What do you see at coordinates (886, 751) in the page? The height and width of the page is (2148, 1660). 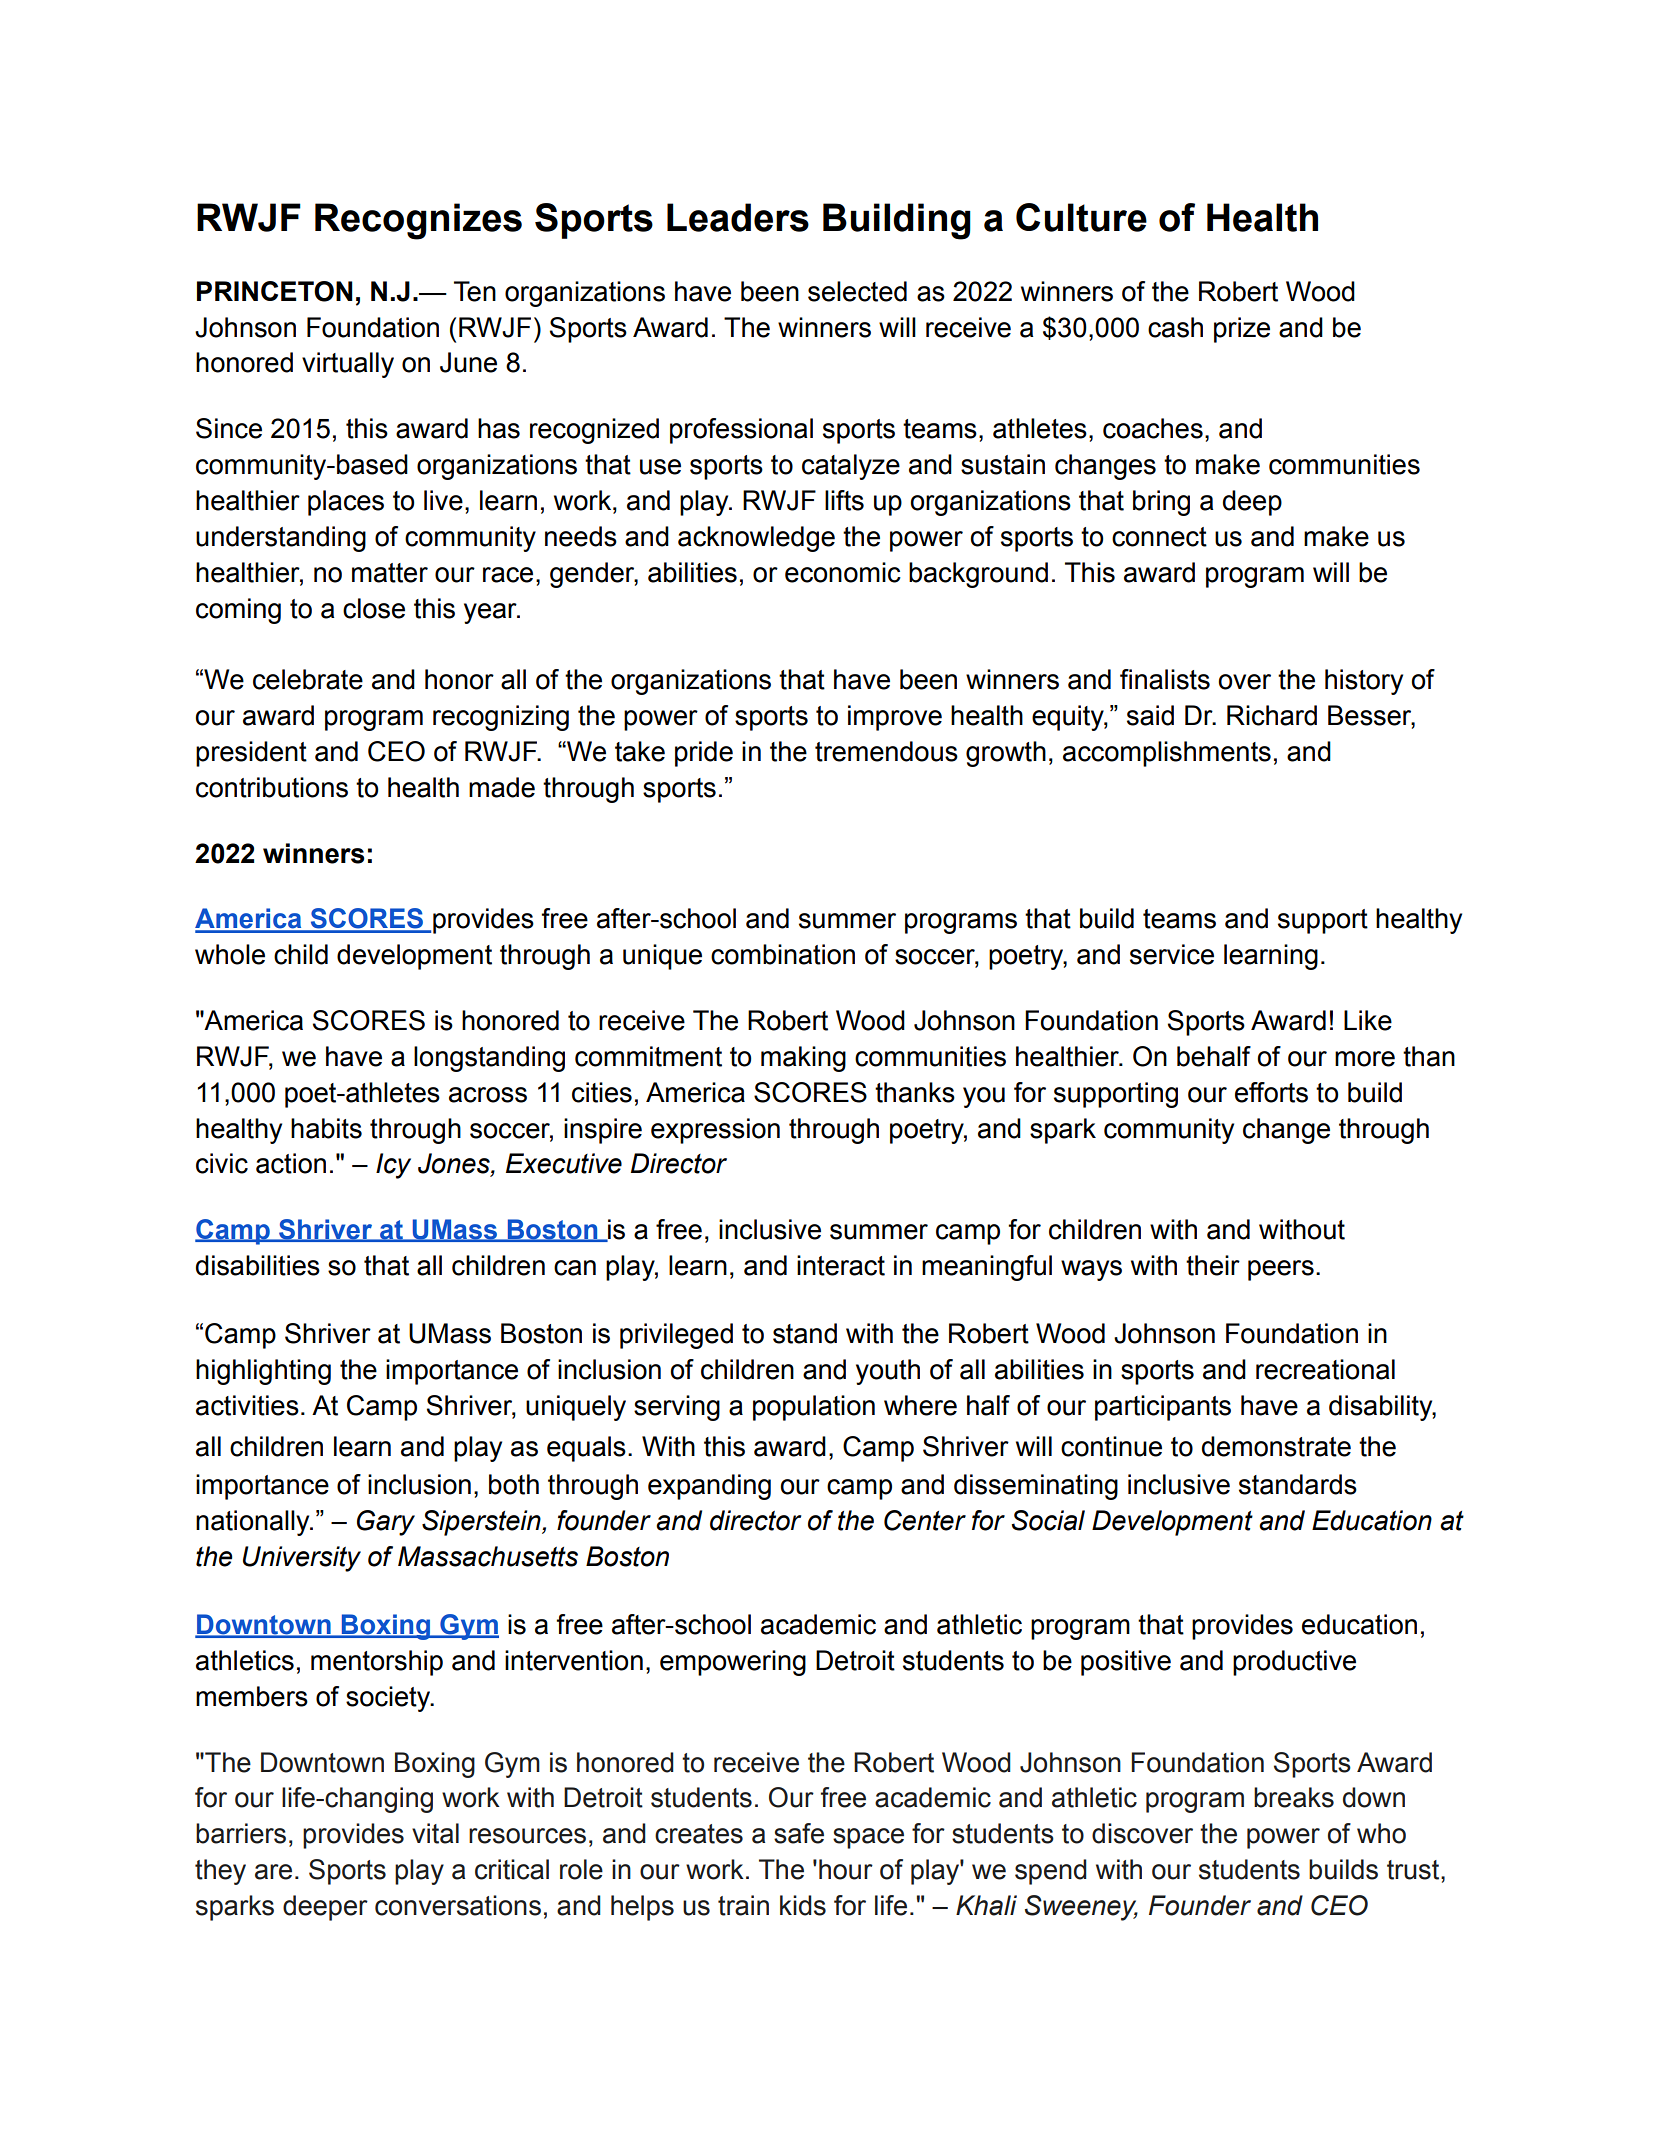 I see `tremendous` at bounding box center [886, 751].
